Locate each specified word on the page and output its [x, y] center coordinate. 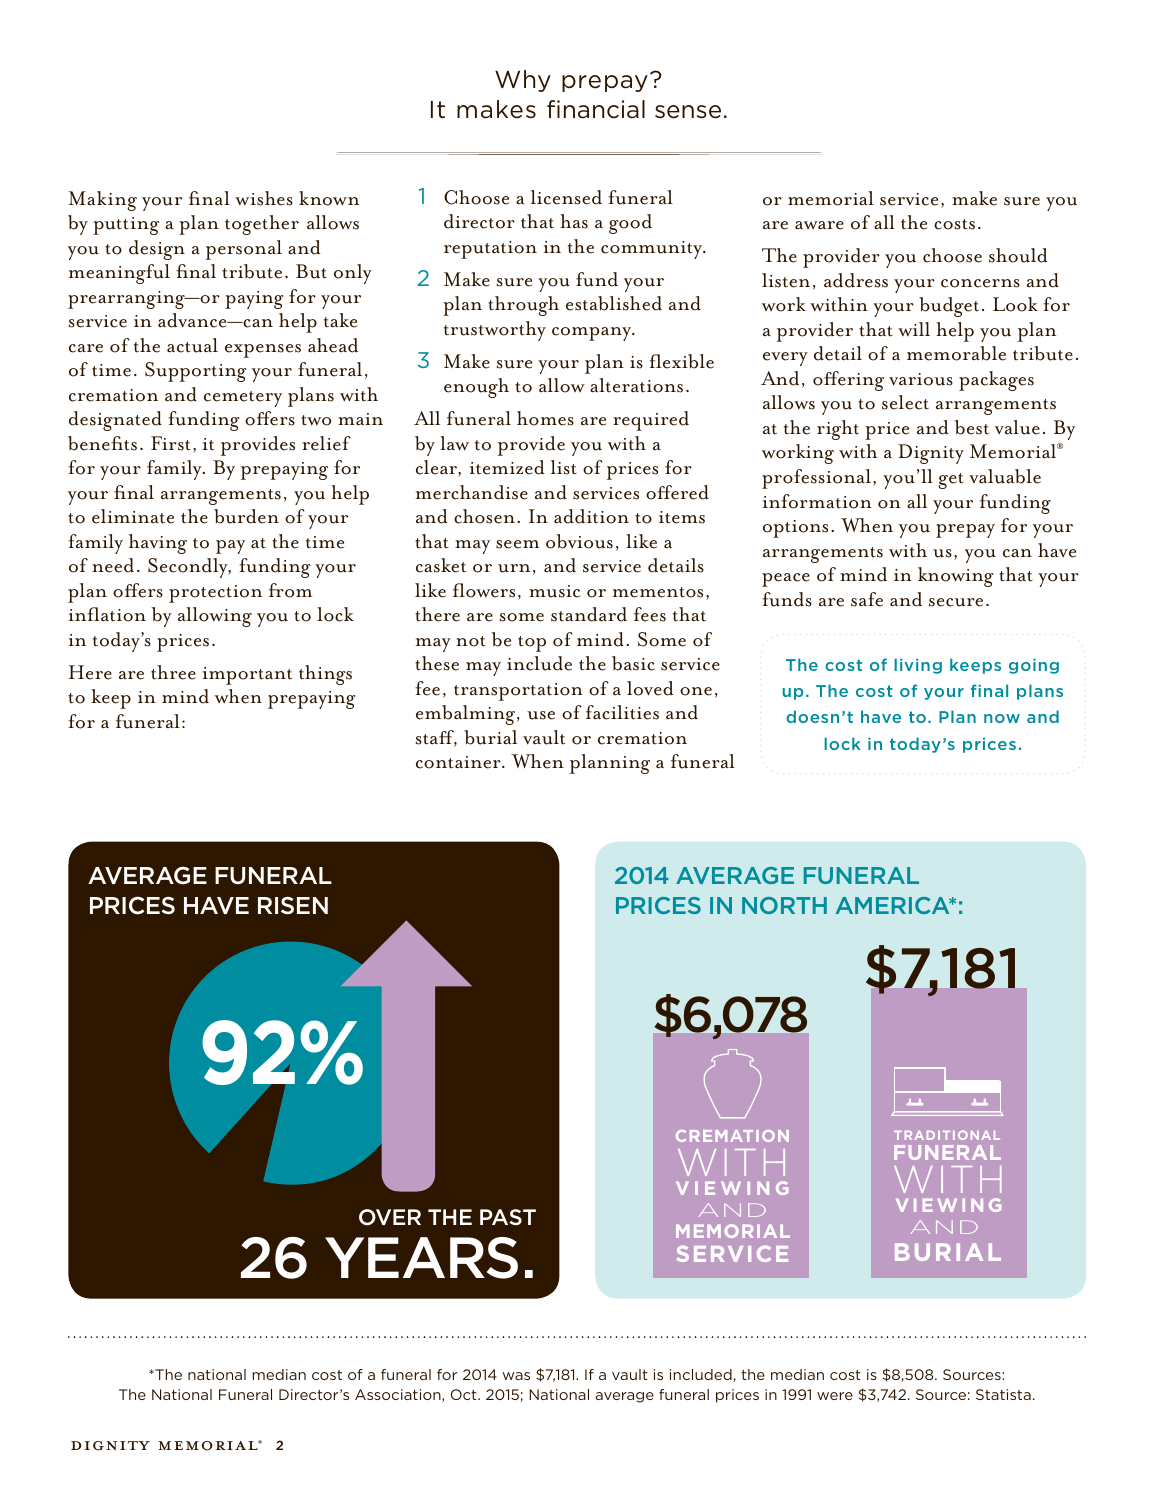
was [516, 1376]
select [905, 402]
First [171, 443]
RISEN [293, 905]
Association [399, 1395]
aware [819, 225]
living [918, 666]
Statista [1003, 1394]
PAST [508, 1217]
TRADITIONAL [947, 1135]
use [541, 715]
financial [596, 109]
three [173, 672]
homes [545, 418]
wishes [264, 198]
